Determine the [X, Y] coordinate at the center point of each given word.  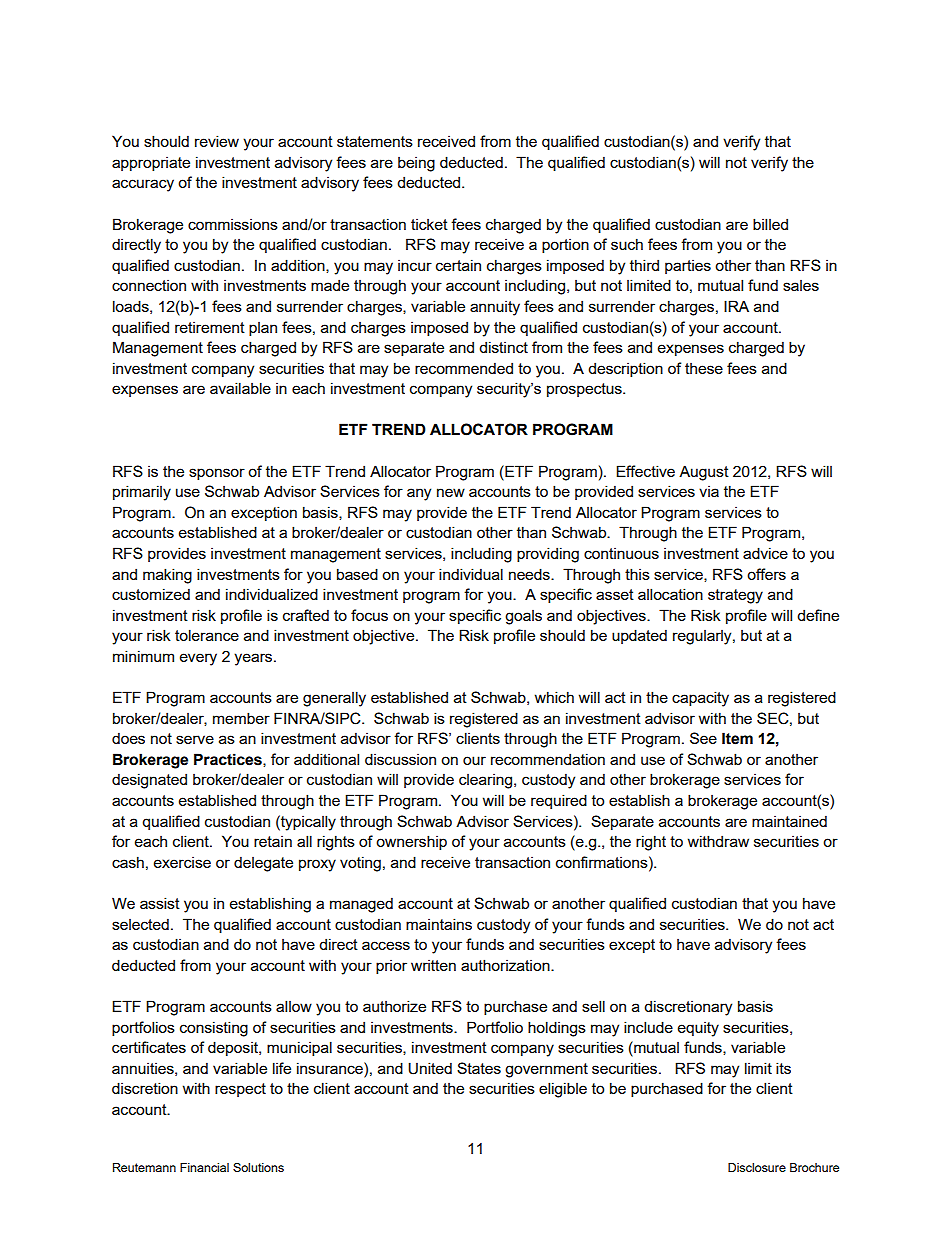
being [416, 164]
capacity [700, 699]
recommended [464, 368]
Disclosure [757, 1167]
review [217, 141]
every [198, 659]
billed [770, 224]
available [240, 388]
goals [523, 617]
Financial [204, 1167]
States [479, 1068]
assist [160, 903]
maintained [789, 821]
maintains [439, 924]
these [704, 368]
